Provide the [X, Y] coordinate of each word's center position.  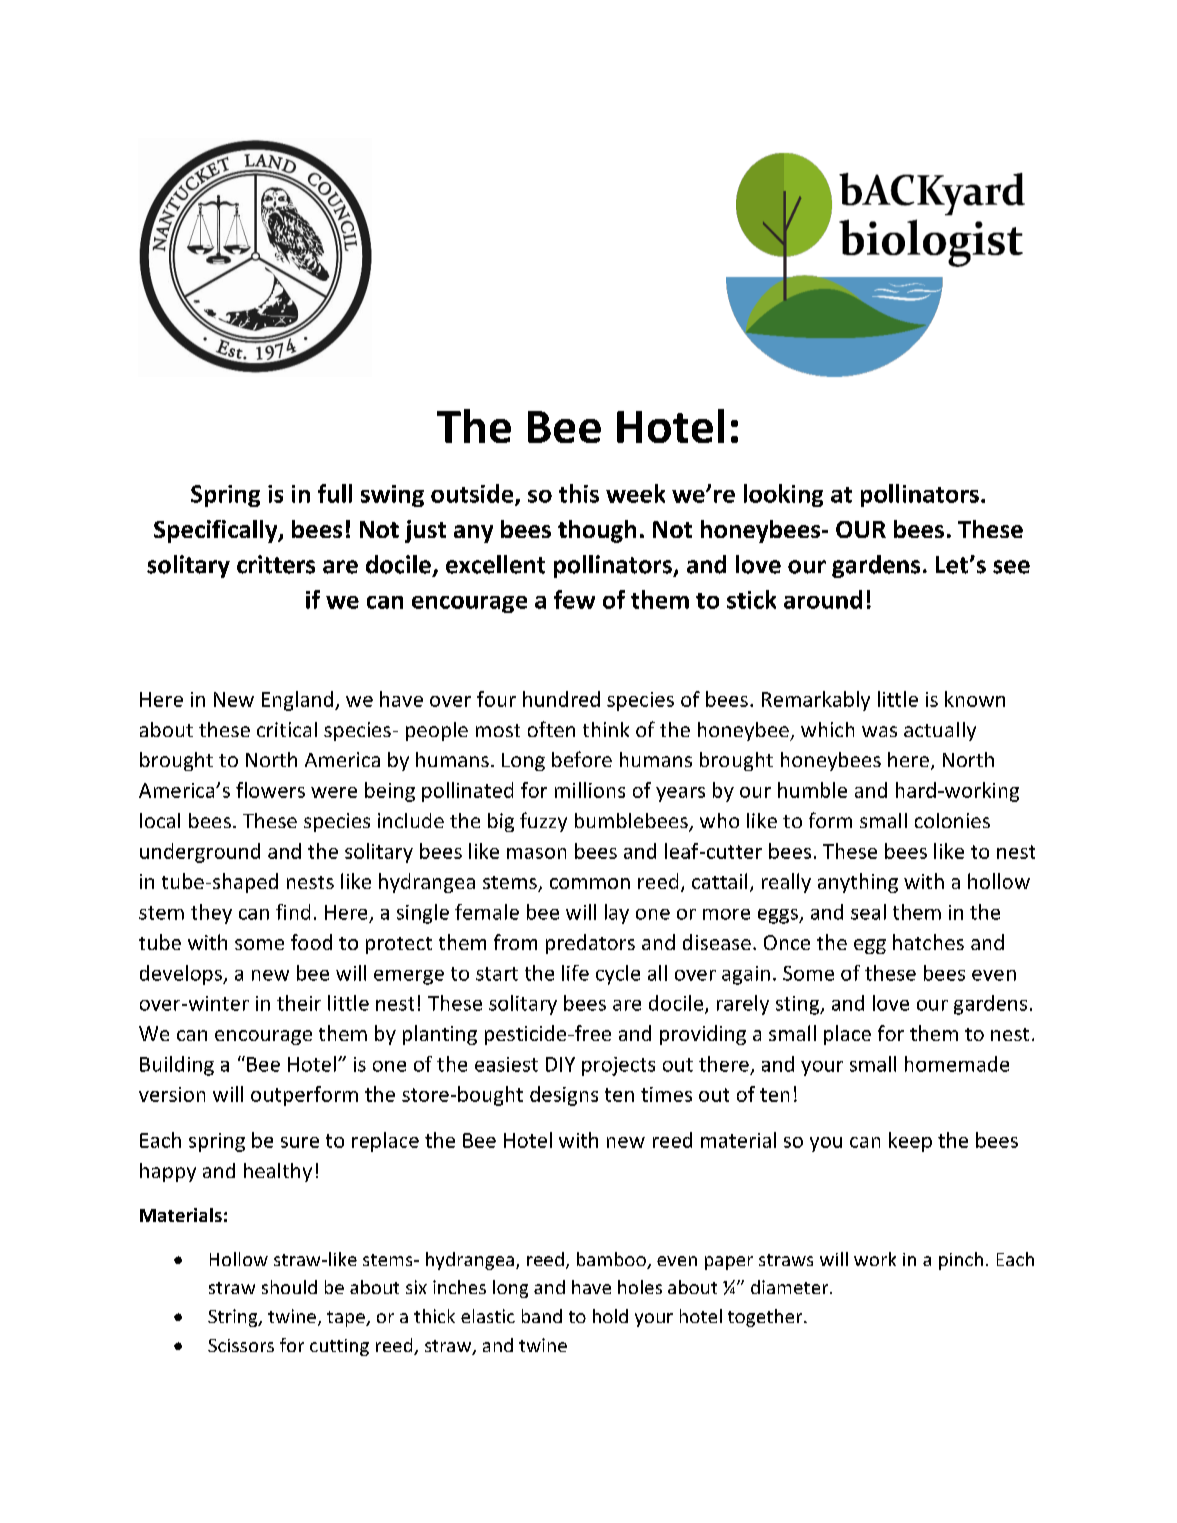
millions [590, 790]
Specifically [217, 531]
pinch [961, 1261]
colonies [952, 820]
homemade [957, 1064]
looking [783, 495]
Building [177, 1066]
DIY [560, 1064]
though [597, 531]
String [234, 1318]
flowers [270, 790]
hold [610, 1316]
